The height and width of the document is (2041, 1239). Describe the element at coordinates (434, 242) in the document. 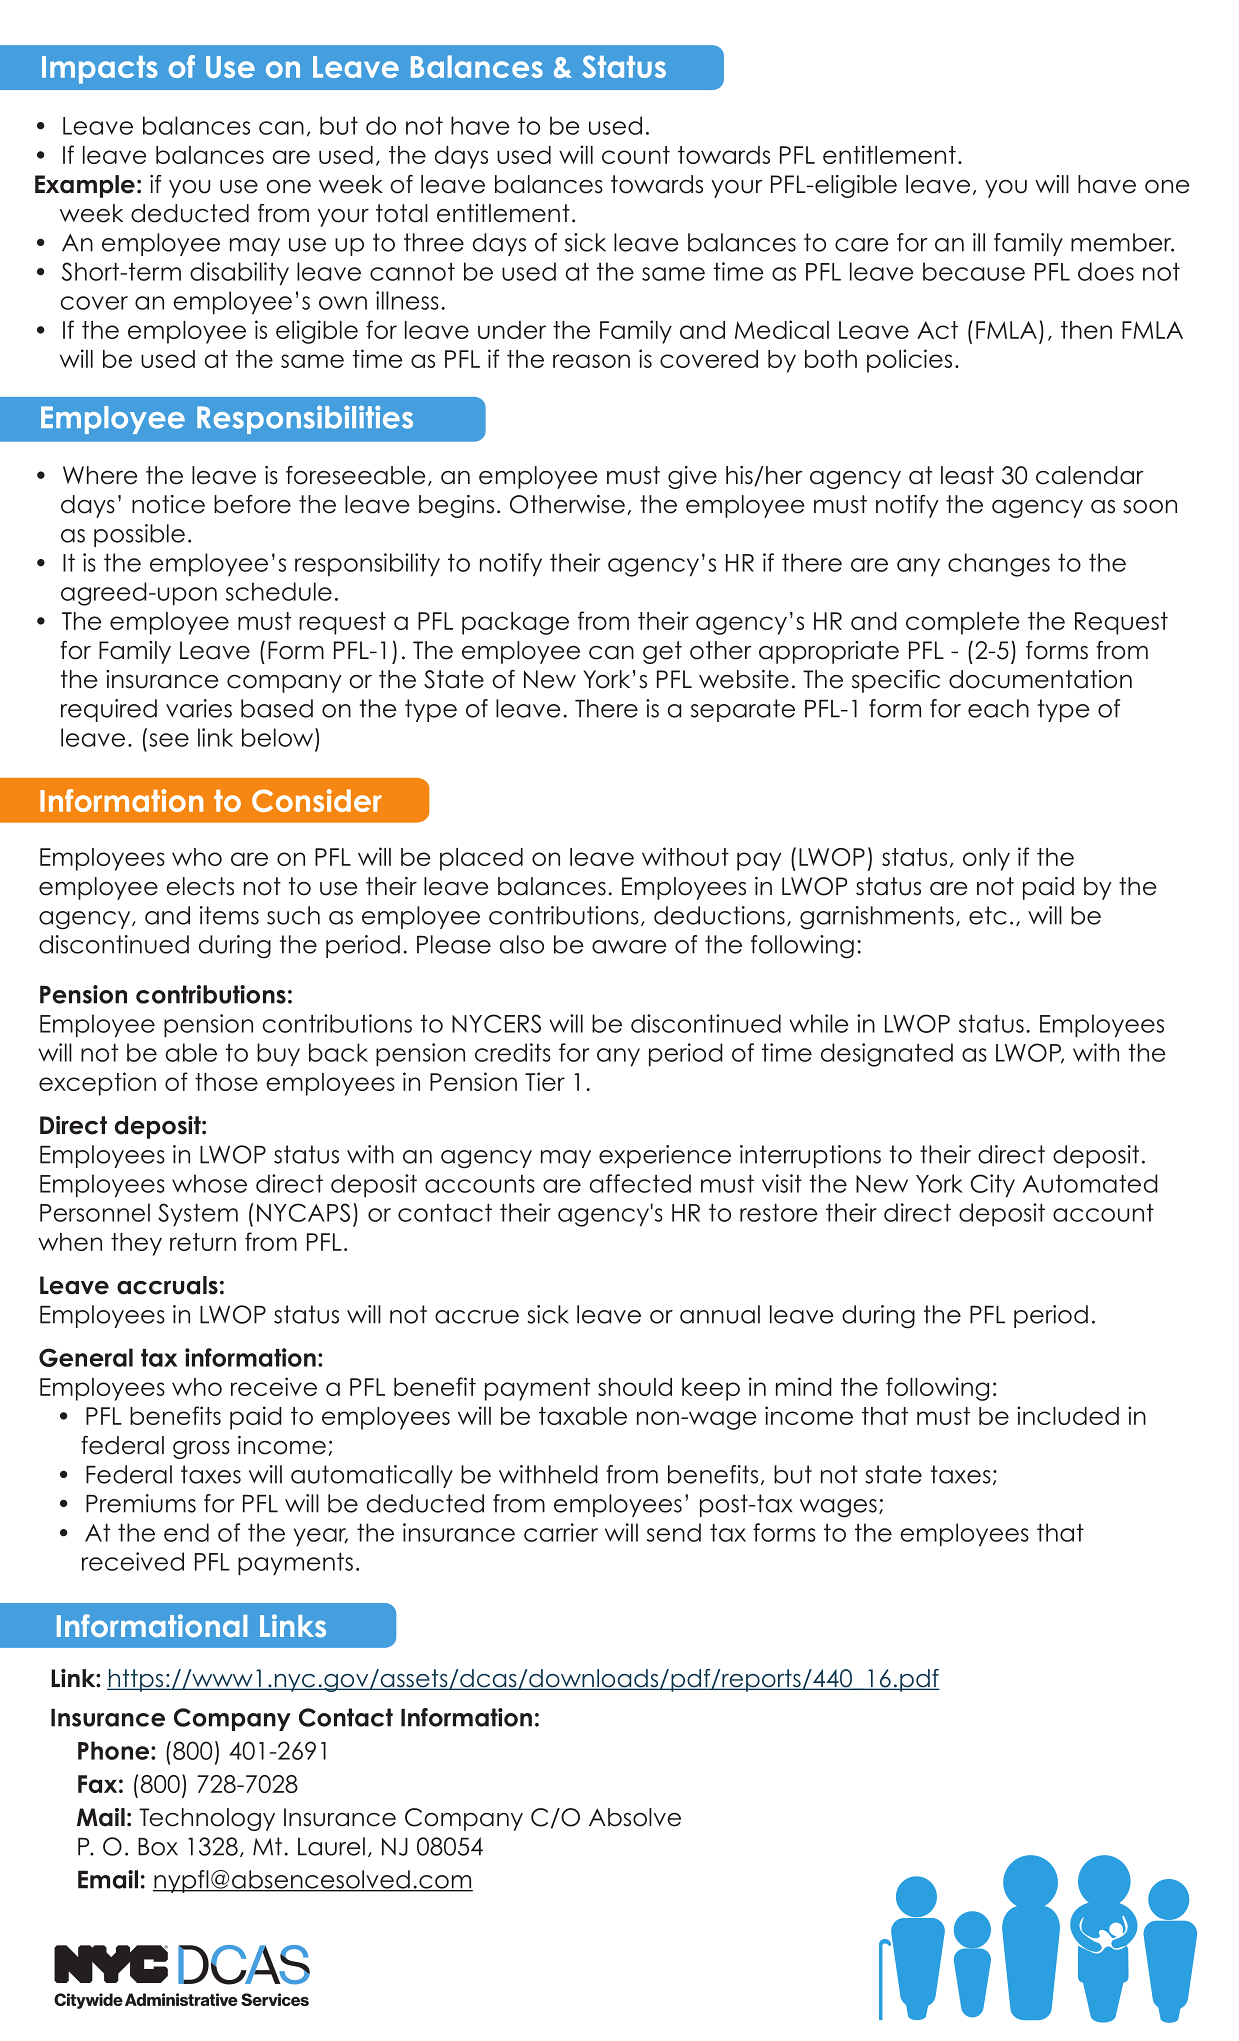

I see `three` at that location.
